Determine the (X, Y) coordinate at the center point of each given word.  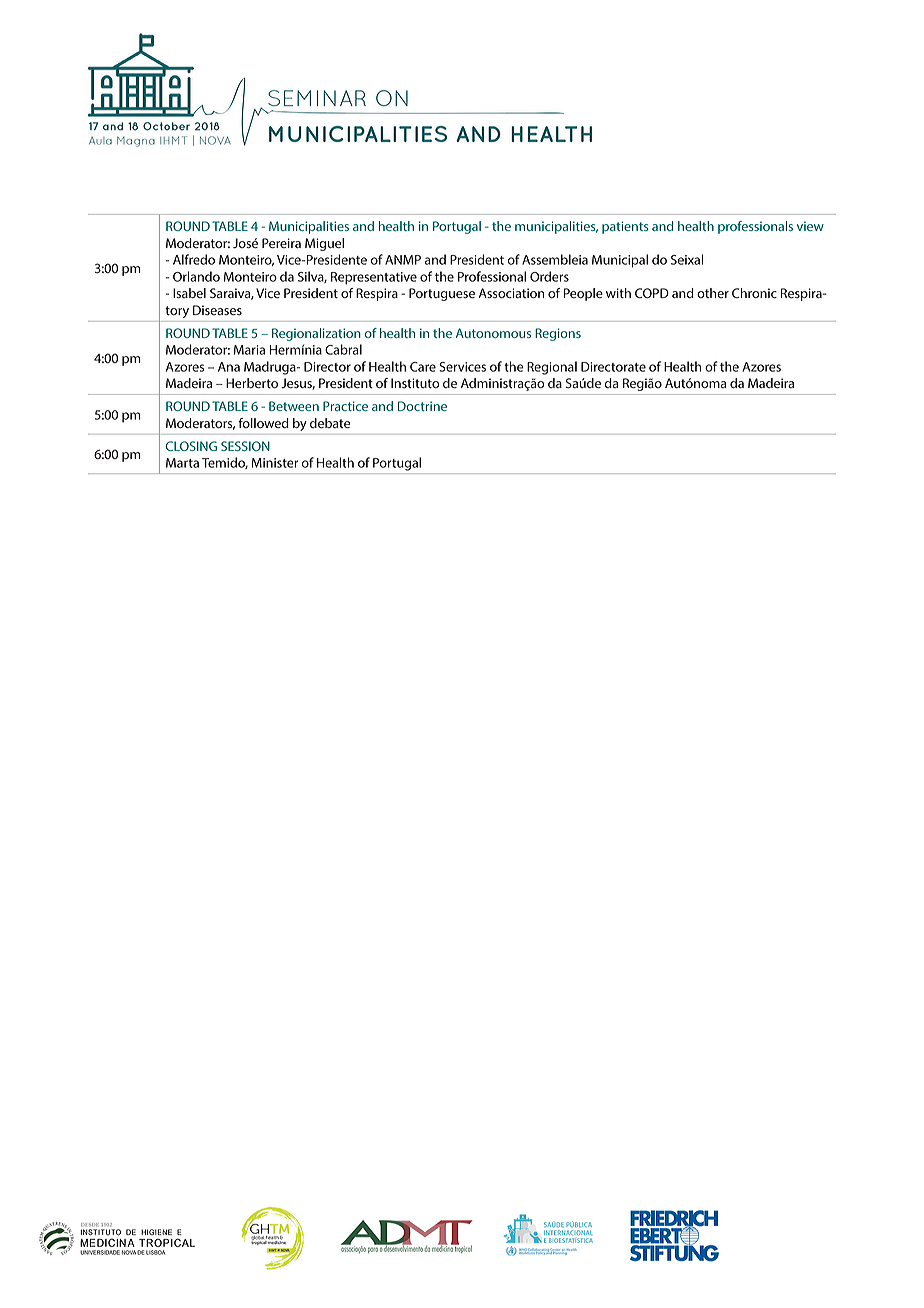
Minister (274, 463)
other (713, 293)
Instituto (415, 383)
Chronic (754, 293)
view (810, 226)
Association (511, 293)
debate (330, 423)
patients (625, 227)
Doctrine (422, 406)
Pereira (281, 243)
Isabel (189, 293)
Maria (249, 350)
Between (294, 406)
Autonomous (493, 333)
